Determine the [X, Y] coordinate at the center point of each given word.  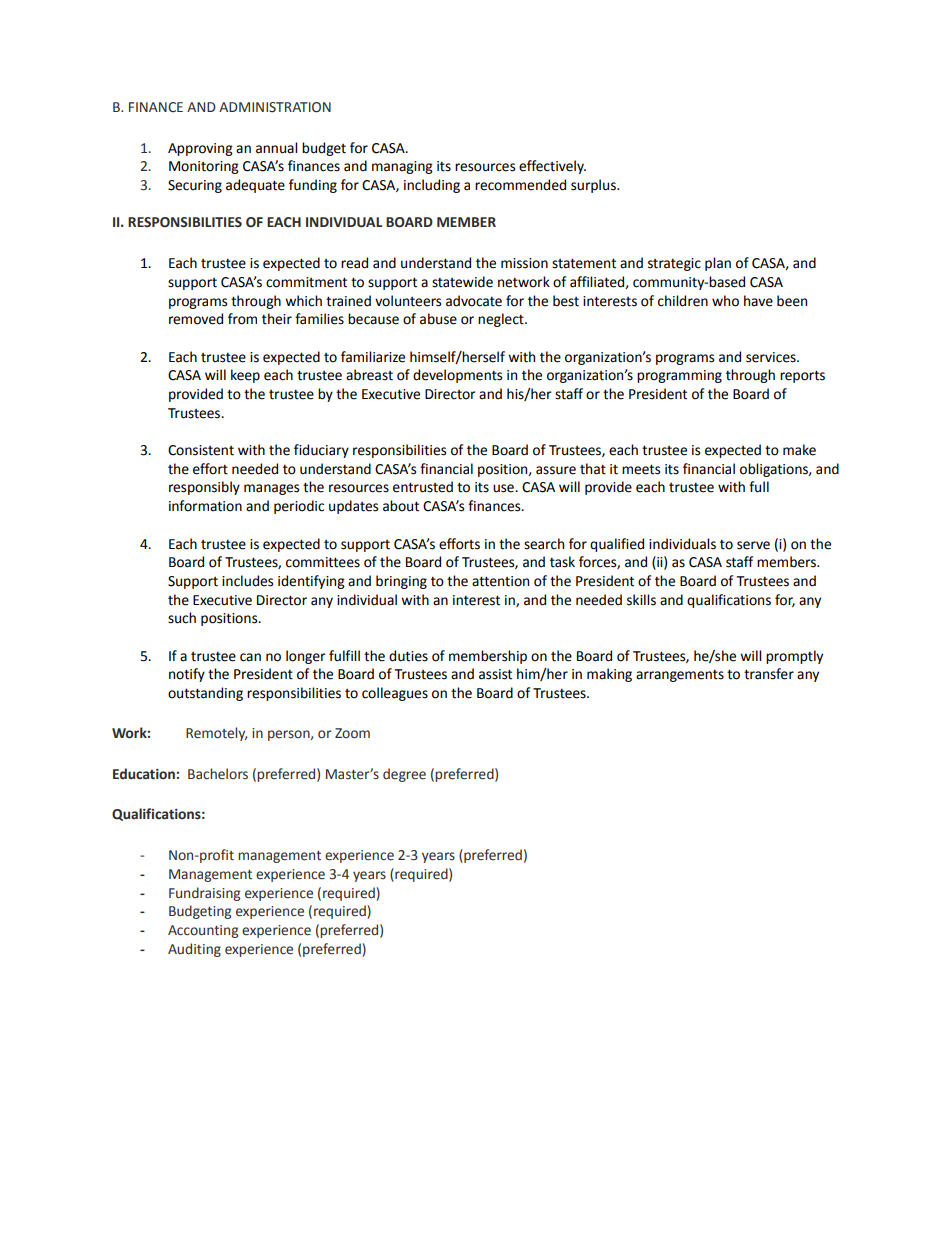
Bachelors [218, 774]
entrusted [423, 487]
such [182, 618]
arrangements [680, 675]
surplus [594, 186]
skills [641, 600]
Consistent [201, 450]
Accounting [203, 931]
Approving [200, 149]
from [242, 319]
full [759, 487]
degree [404, 775]
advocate [474, 301]
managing [402, 167]
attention [500, 581]
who [725, 301]
